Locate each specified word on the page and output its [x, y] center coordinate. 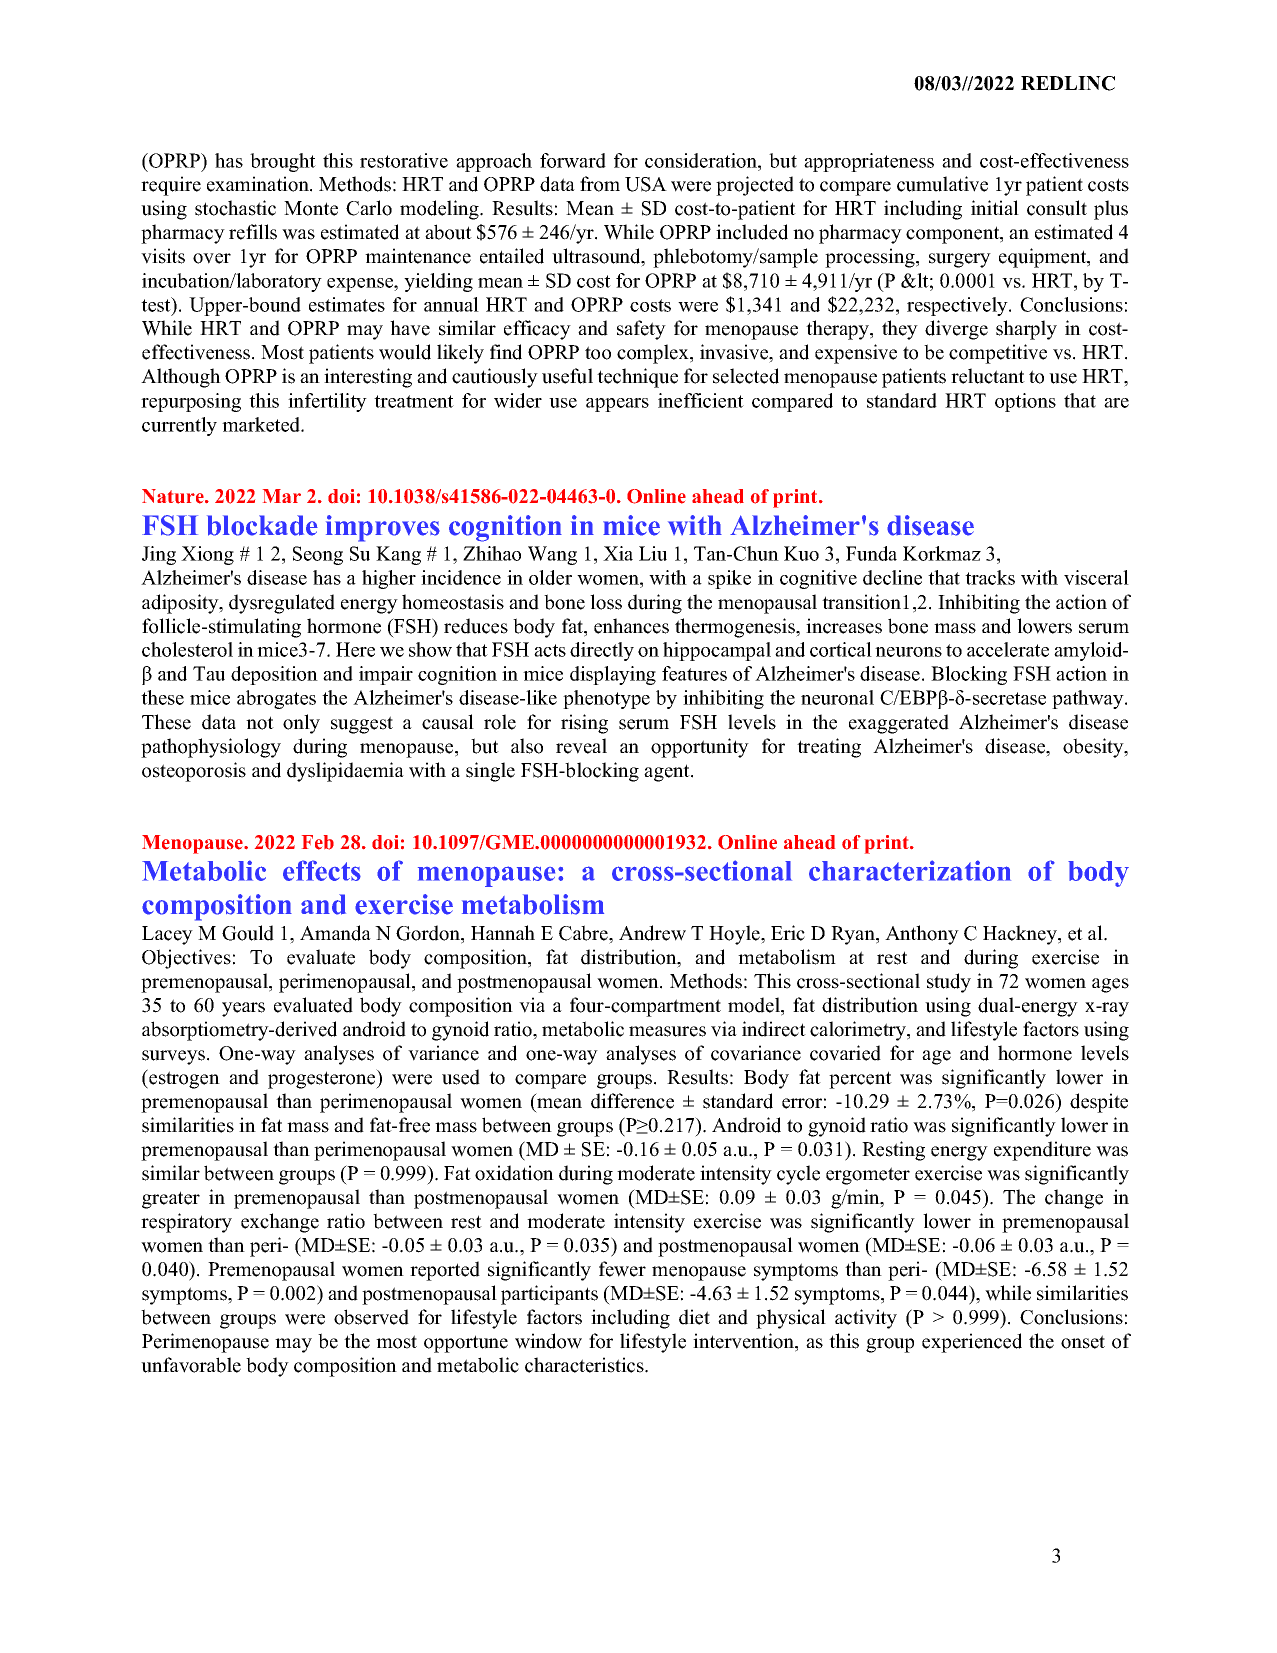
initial [995, 207]
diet [694, 1317]
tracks [990, 577]
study [949, 983]
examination [259, 184]
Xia [618, 553]
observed [371, 1317]
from [600, 184]
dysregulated [282, 604]
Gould [248, 933]
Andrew [652, 933]
